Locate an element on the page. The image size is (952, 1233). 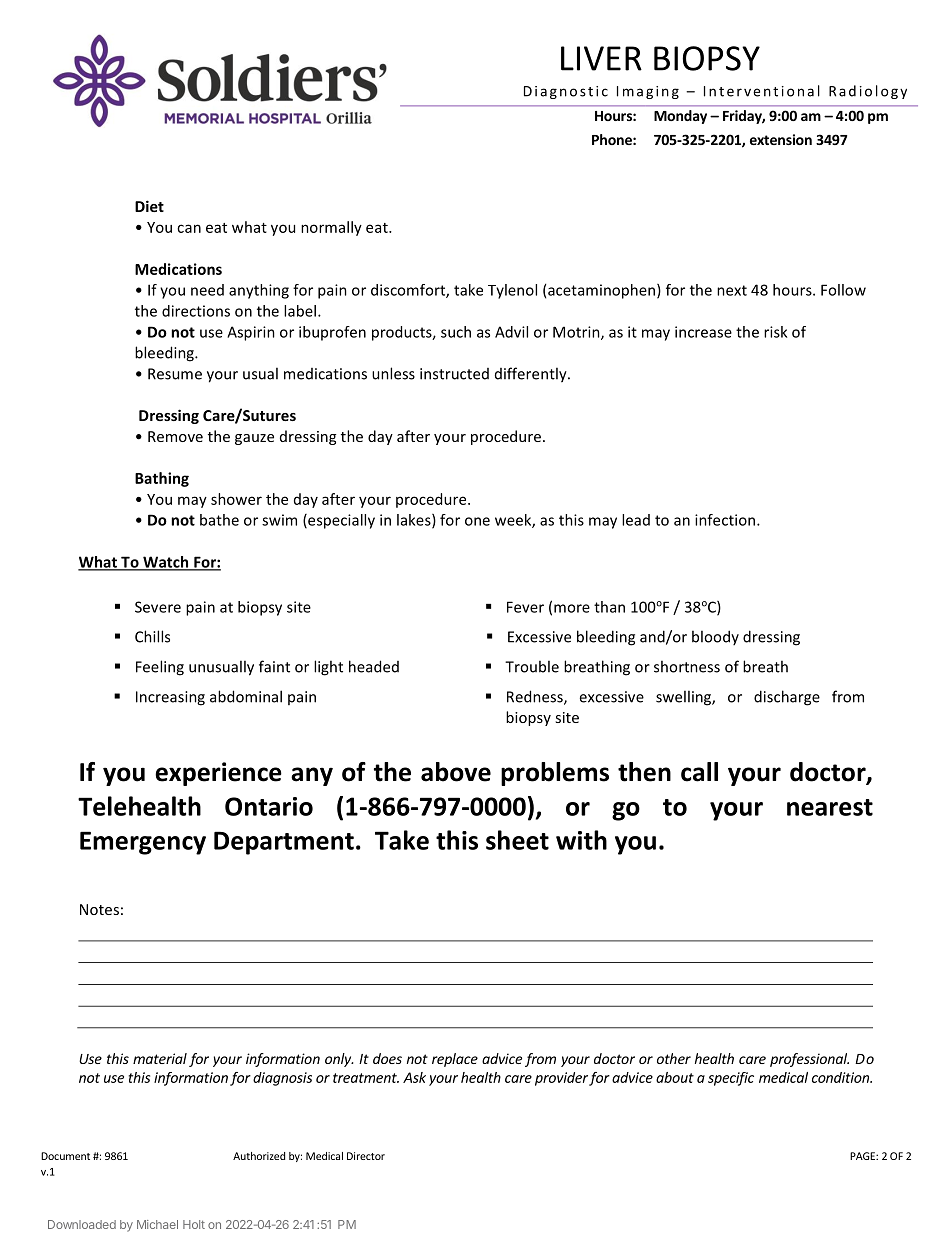
risk is located at coordinates (775, 332).
